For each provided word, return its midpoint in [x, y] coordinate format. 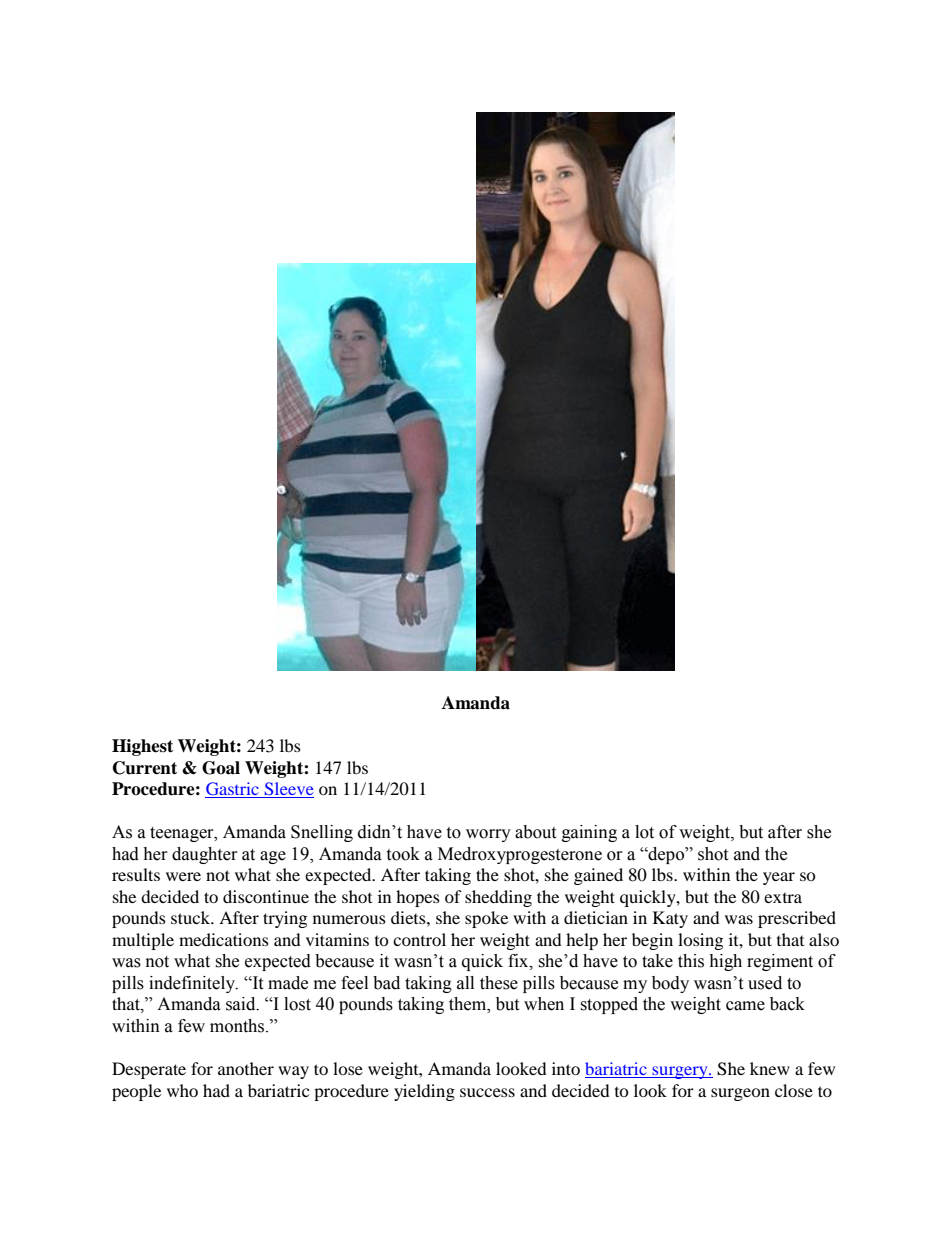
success [487, 1092]
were [183, 876]
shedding [498, 898]
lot [644, 832]
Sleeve [288, 790]
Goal [221, 768]
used [765, 983]
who [182, 1090]
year [779, 878]
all [465, 983]
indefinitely [193, 984]
